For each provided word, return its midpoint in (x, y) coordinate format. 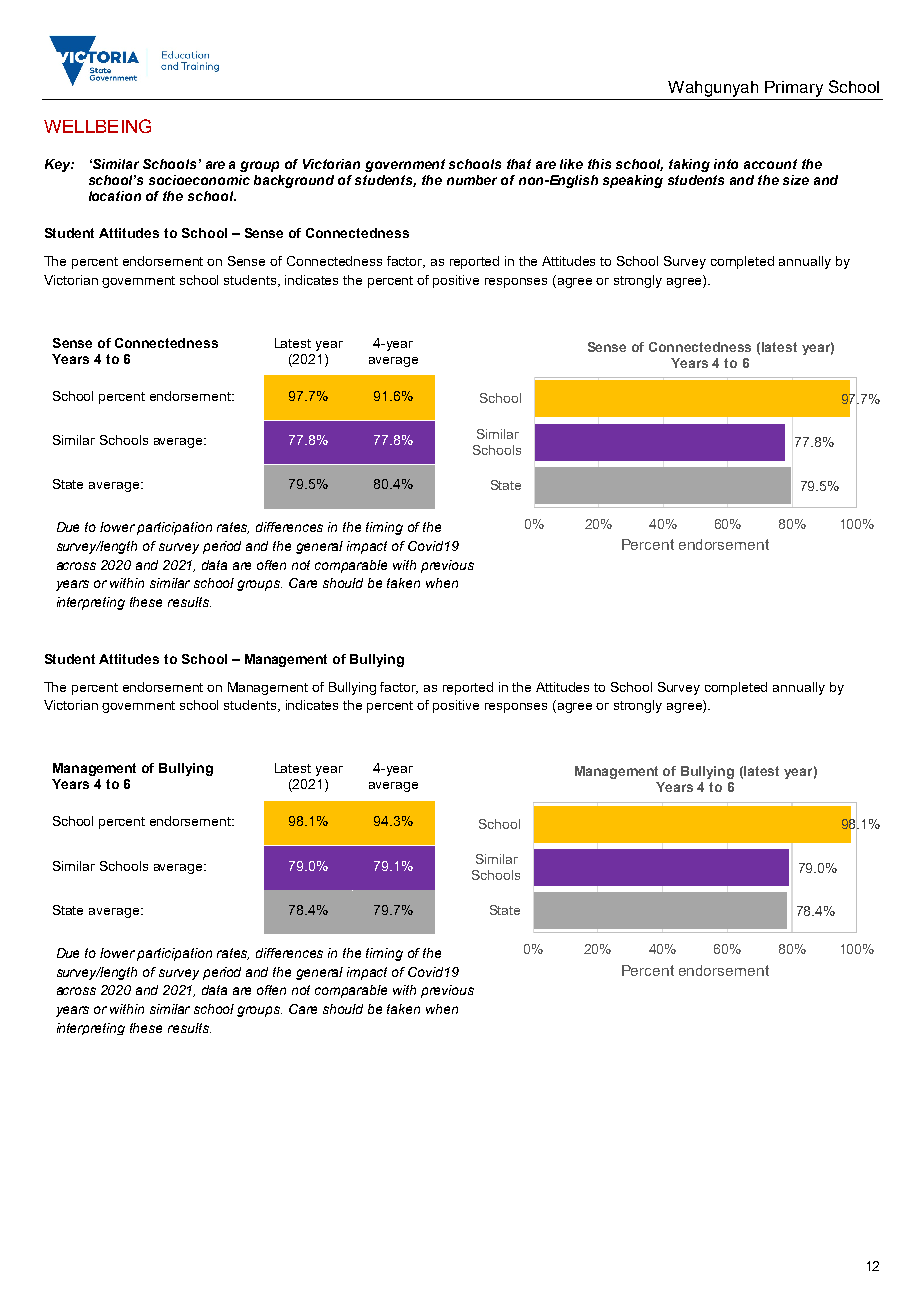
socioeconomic (199, 180)
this (599, 164)
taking (689, 165)
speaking (633, 181)
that (519, 164)
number (472, 180)
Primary (794, 89)
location (115, 196)
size (796, 180)
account (770, 164)
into (726, 164)
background (294, 181)
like (571, 164)
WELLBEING (97, 126)
